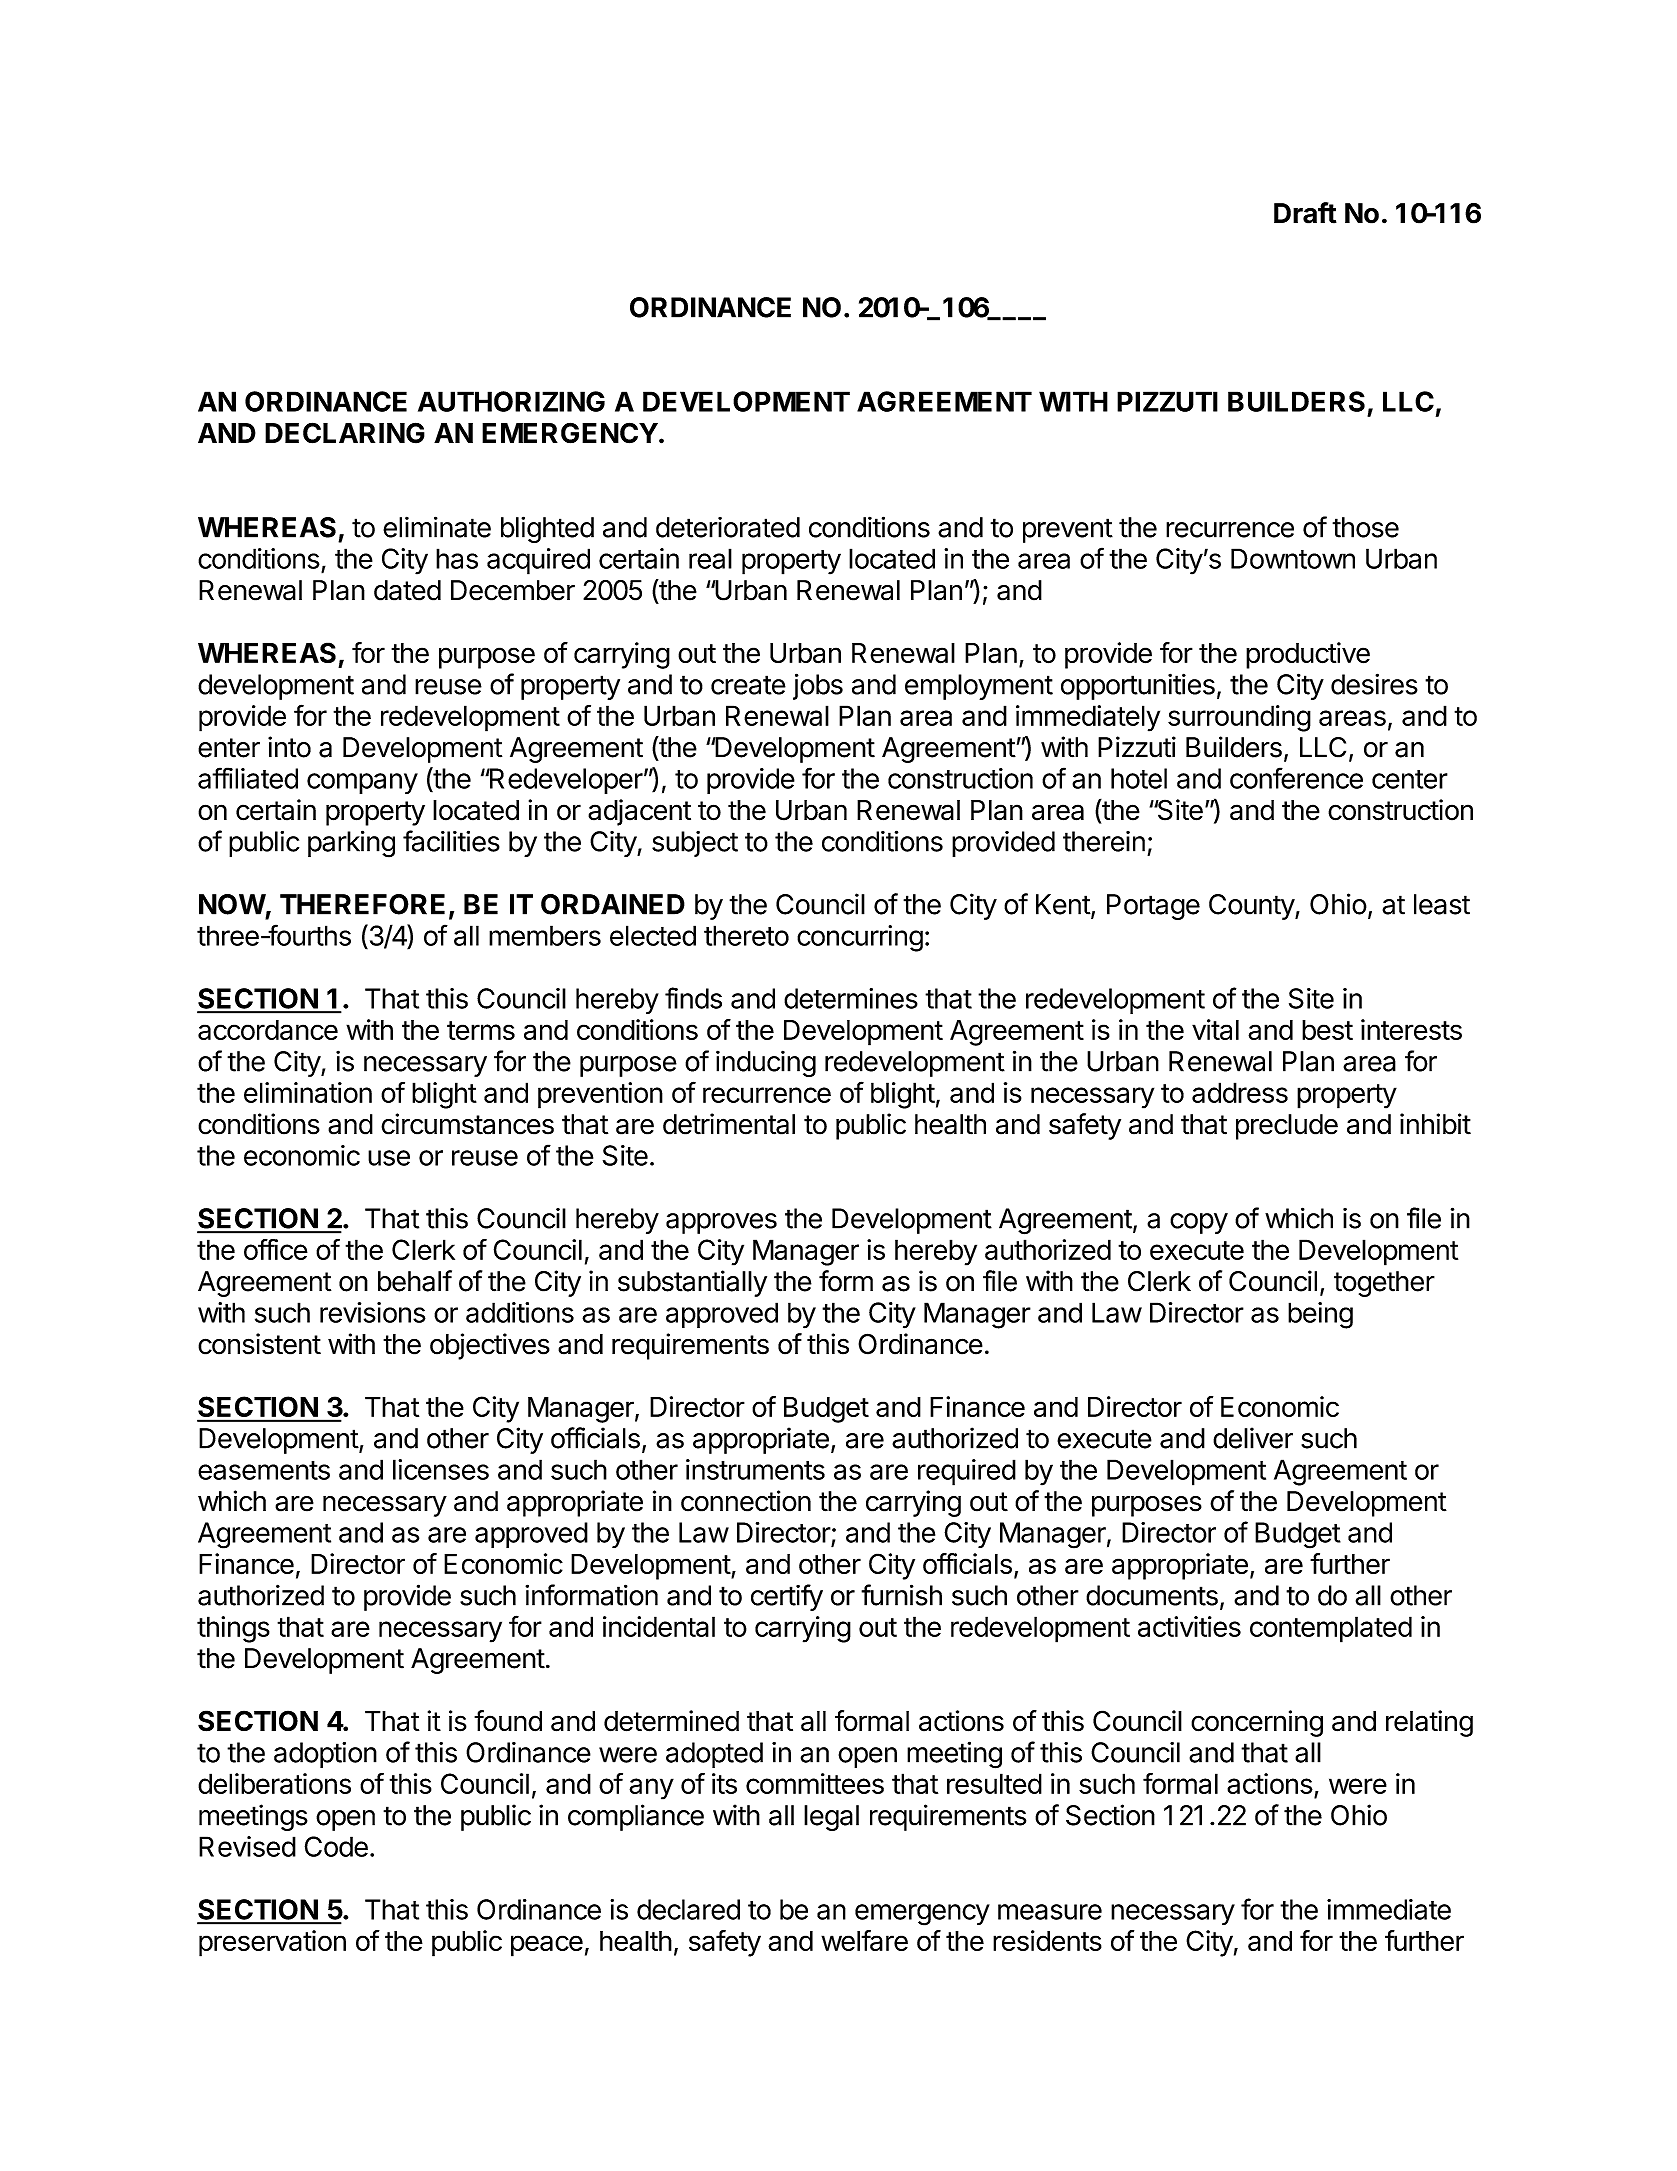  I want to click on jobs, so click(818, 686).
